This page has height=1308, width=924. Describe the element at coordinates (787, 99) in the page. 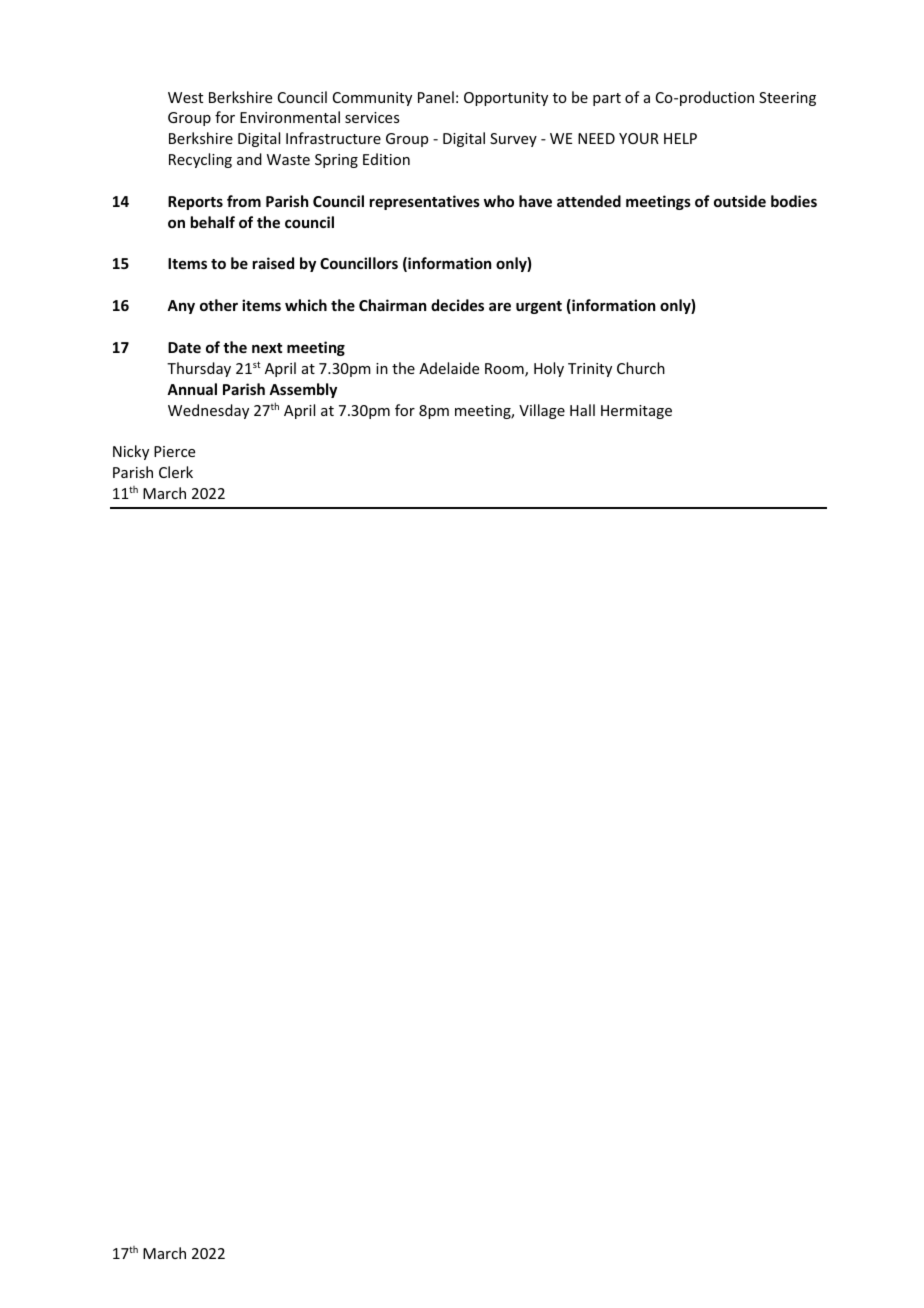

I see `Steering` at that location.
